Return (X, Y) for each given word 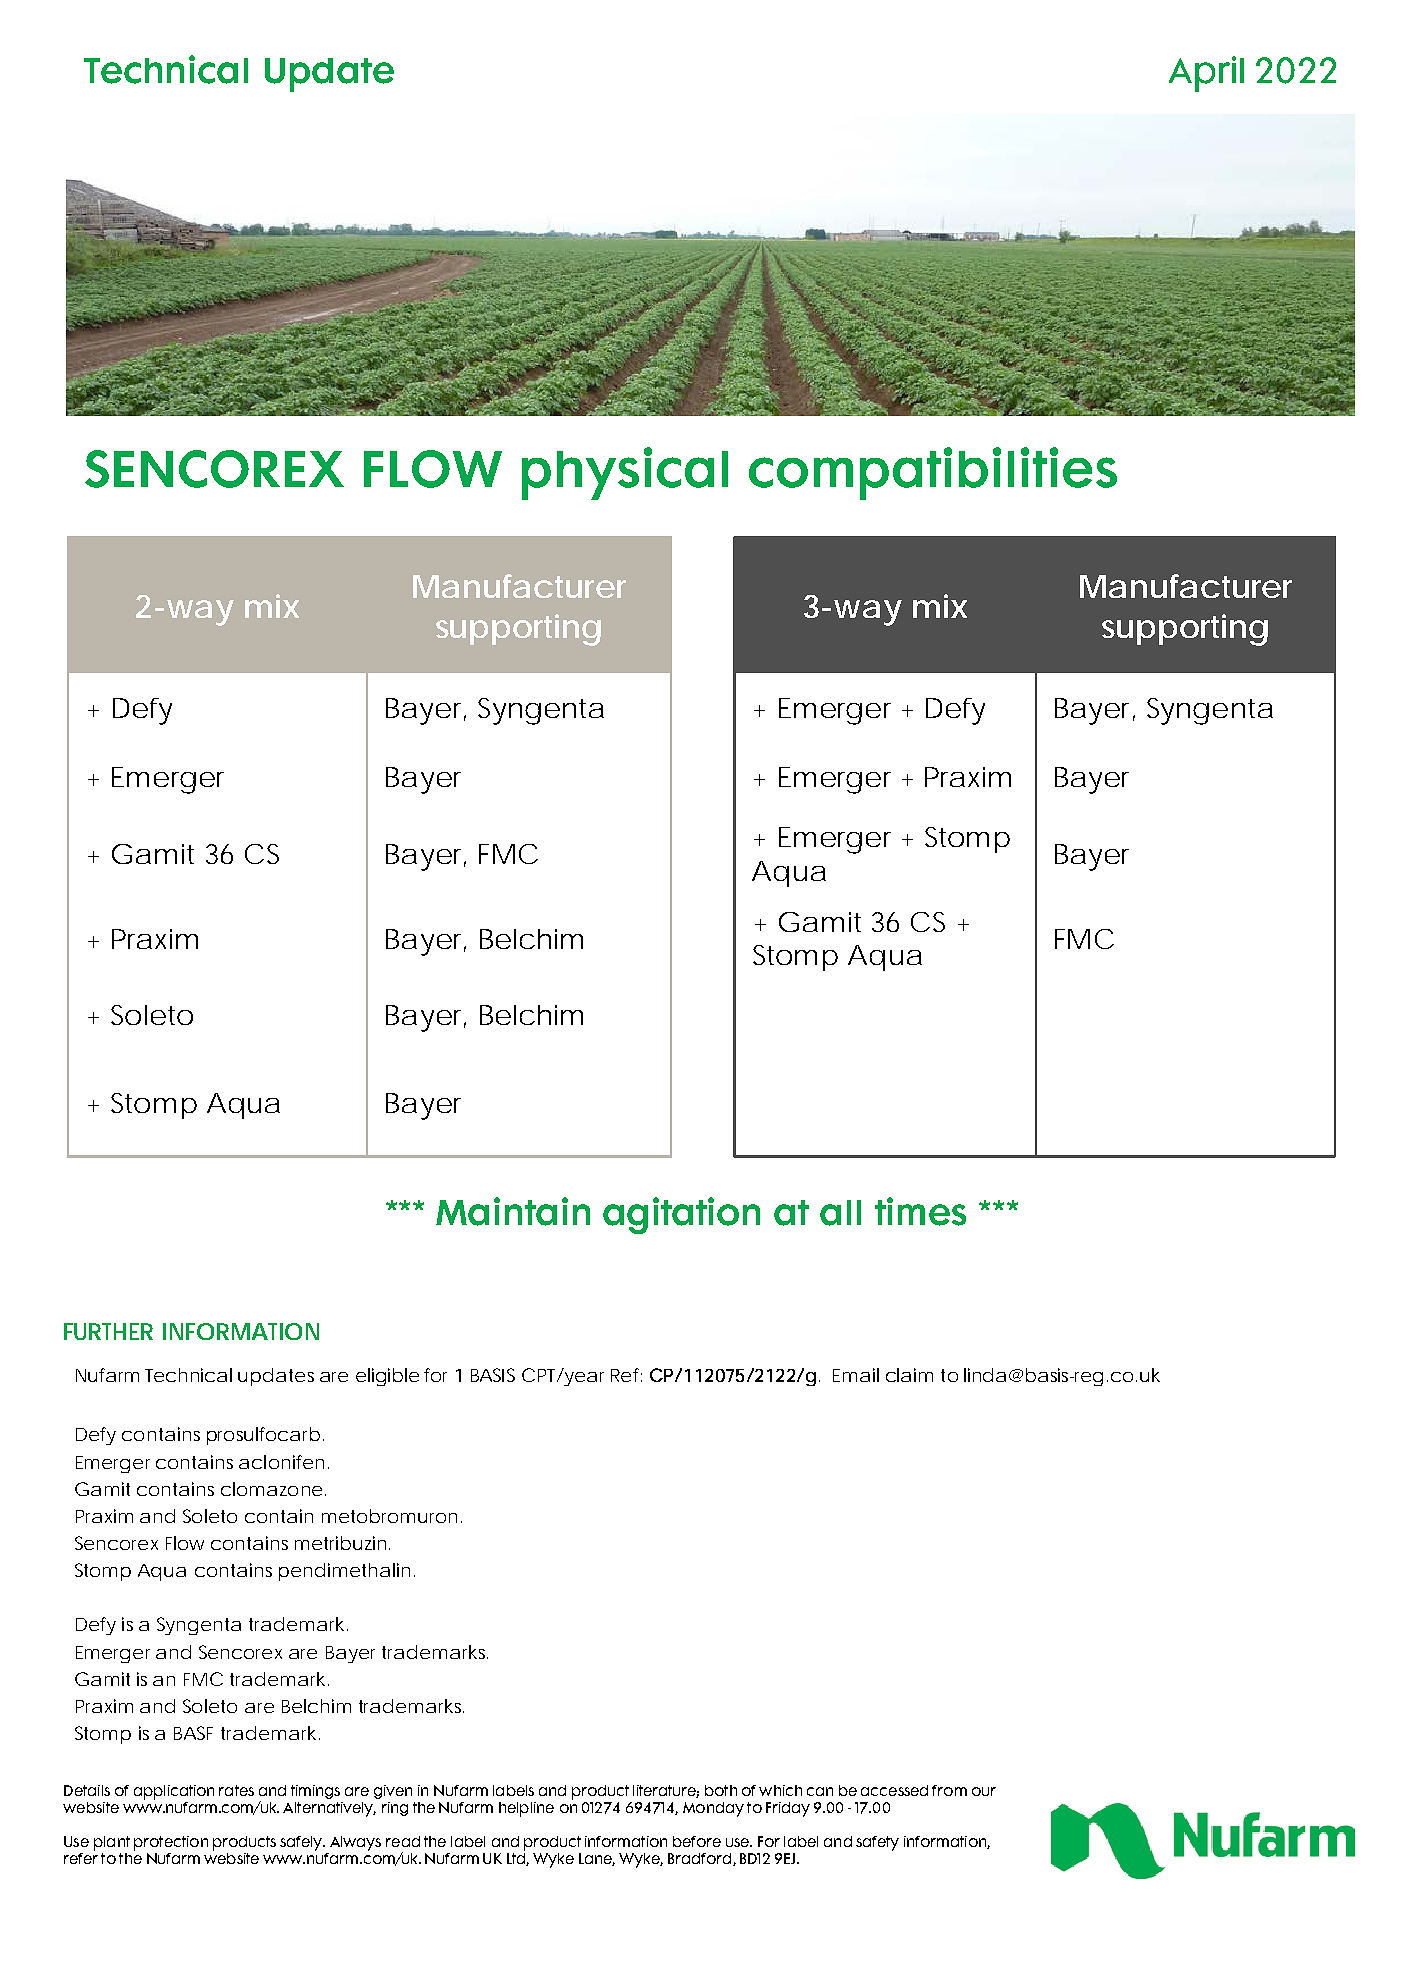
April (1206, 74)
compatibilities (933, 473)
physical (625, 473)
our (984, 1791)
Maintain (513, 1211)
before (697, 1841)
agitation (681, 1215)
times (920, 1211)
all (840, 1213)
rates (236, 1790)
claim (909, 1375)
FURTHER (108, 1331)
